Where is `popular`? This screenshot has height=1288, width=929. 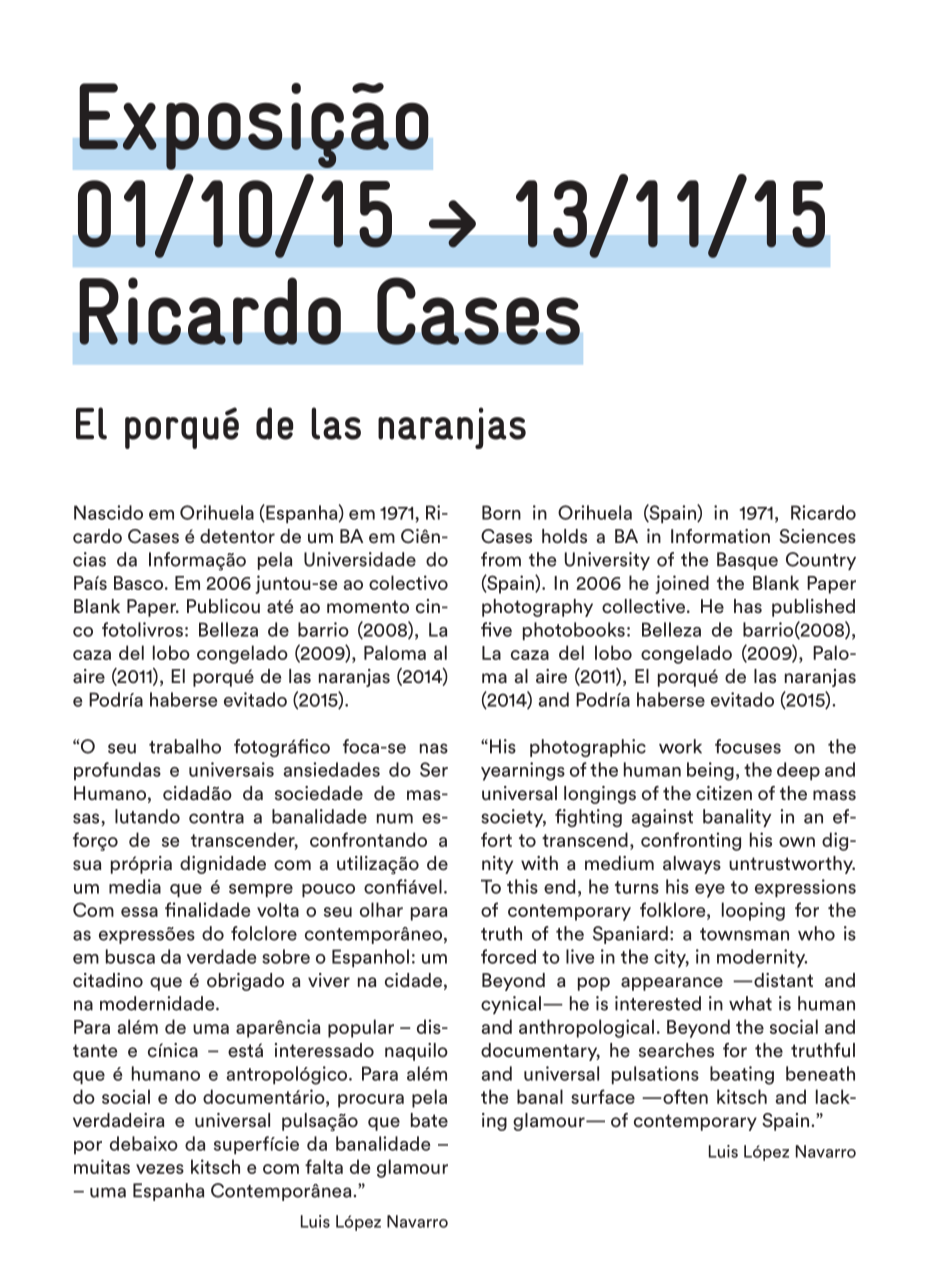 popular is located at coordinates (361, 1028).
